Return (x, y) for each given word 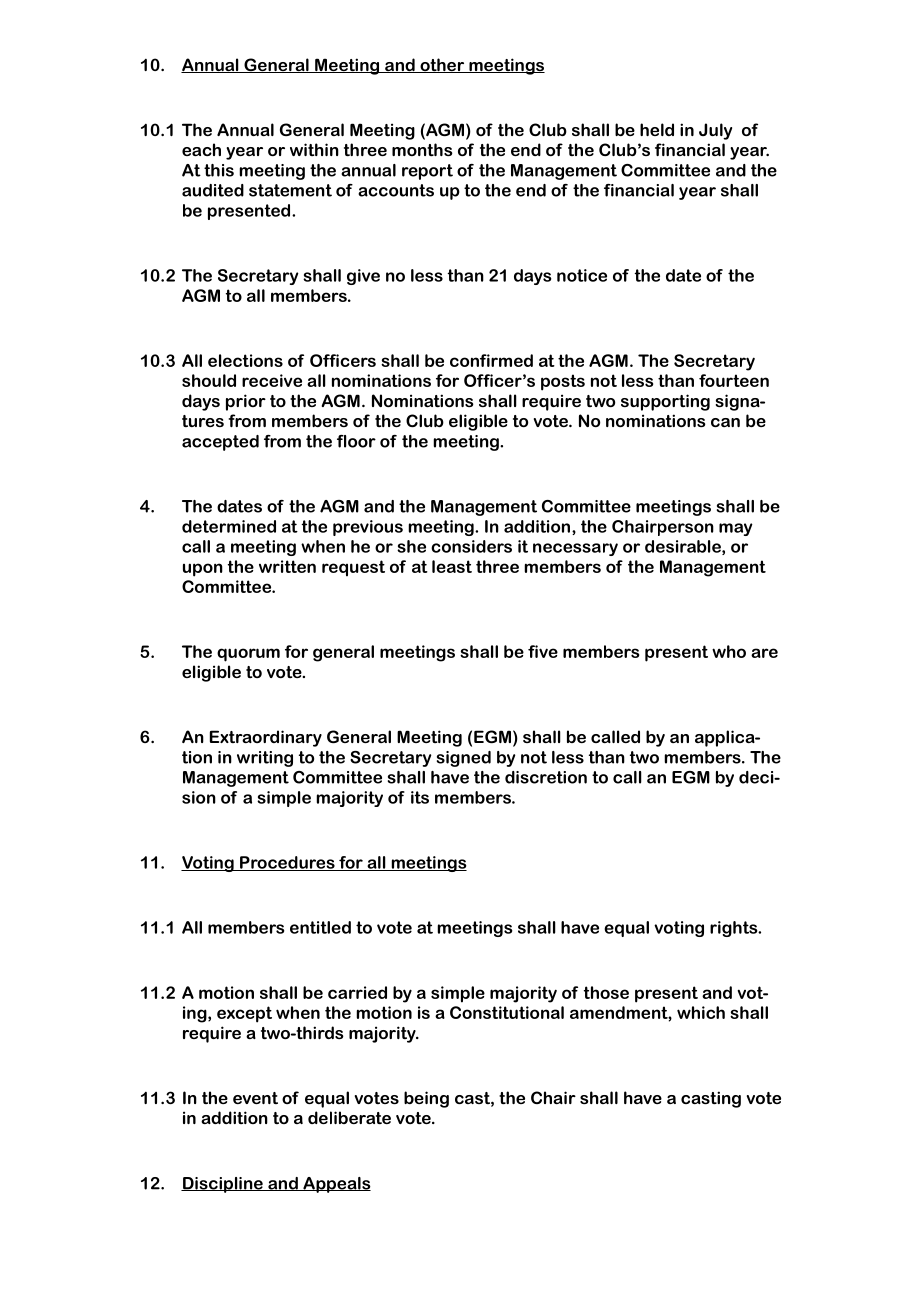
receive (272, 380)
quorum (248, 655)
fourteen (734, 380)
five (543, 651)
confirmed (491, 360)
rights (735, 929)
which (701, 1012)
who (729, 651)
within (314, 149)
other (442, 65)
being (426, 1099)
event (255, 1098)
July (715, 131)
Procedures (287, 863)
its (420, 797)
